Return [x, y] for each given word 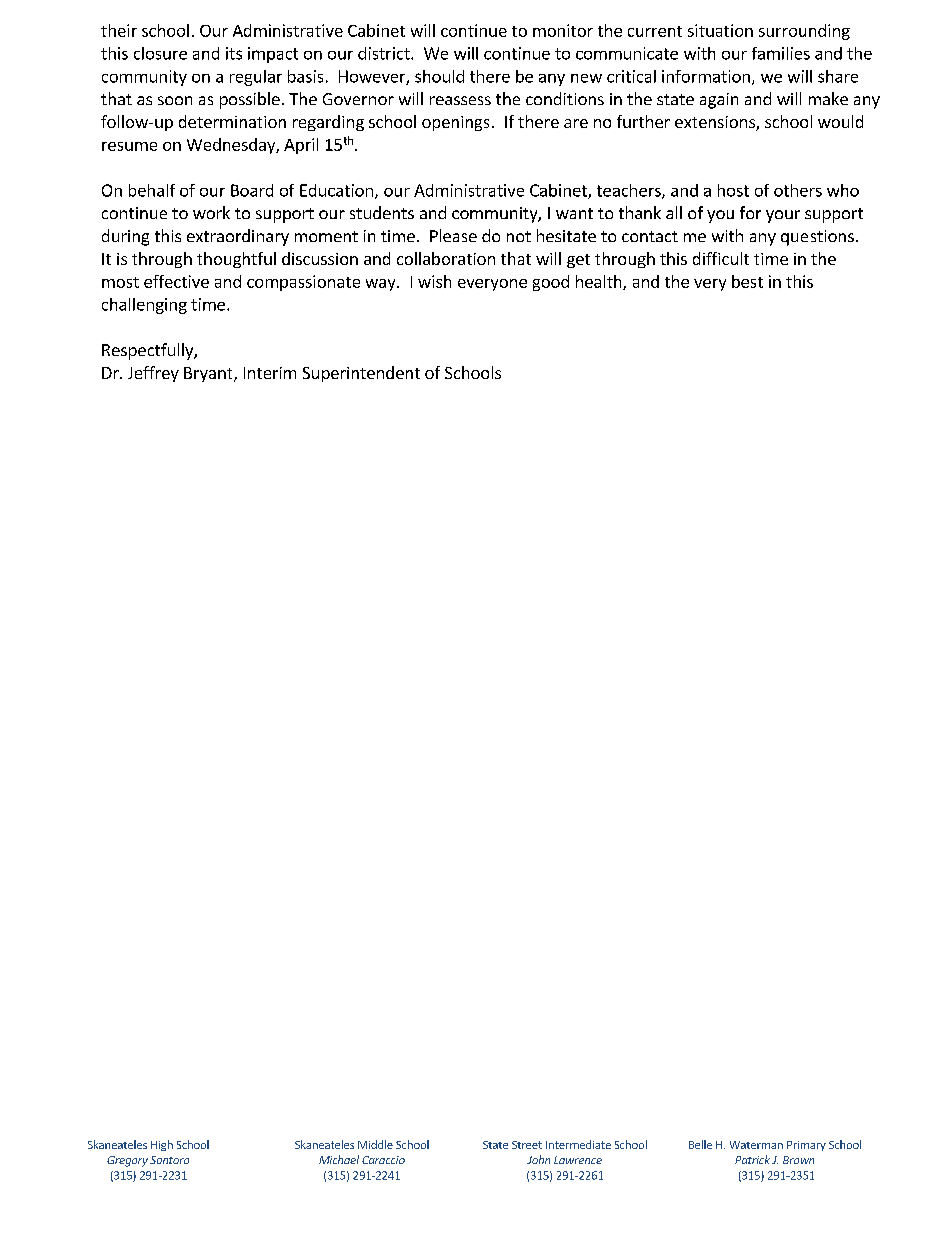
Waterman [756, 1145]
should [439, 76]
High [162, 1145]
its [234, 53]
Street [527, 1145]
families [781, 53]
